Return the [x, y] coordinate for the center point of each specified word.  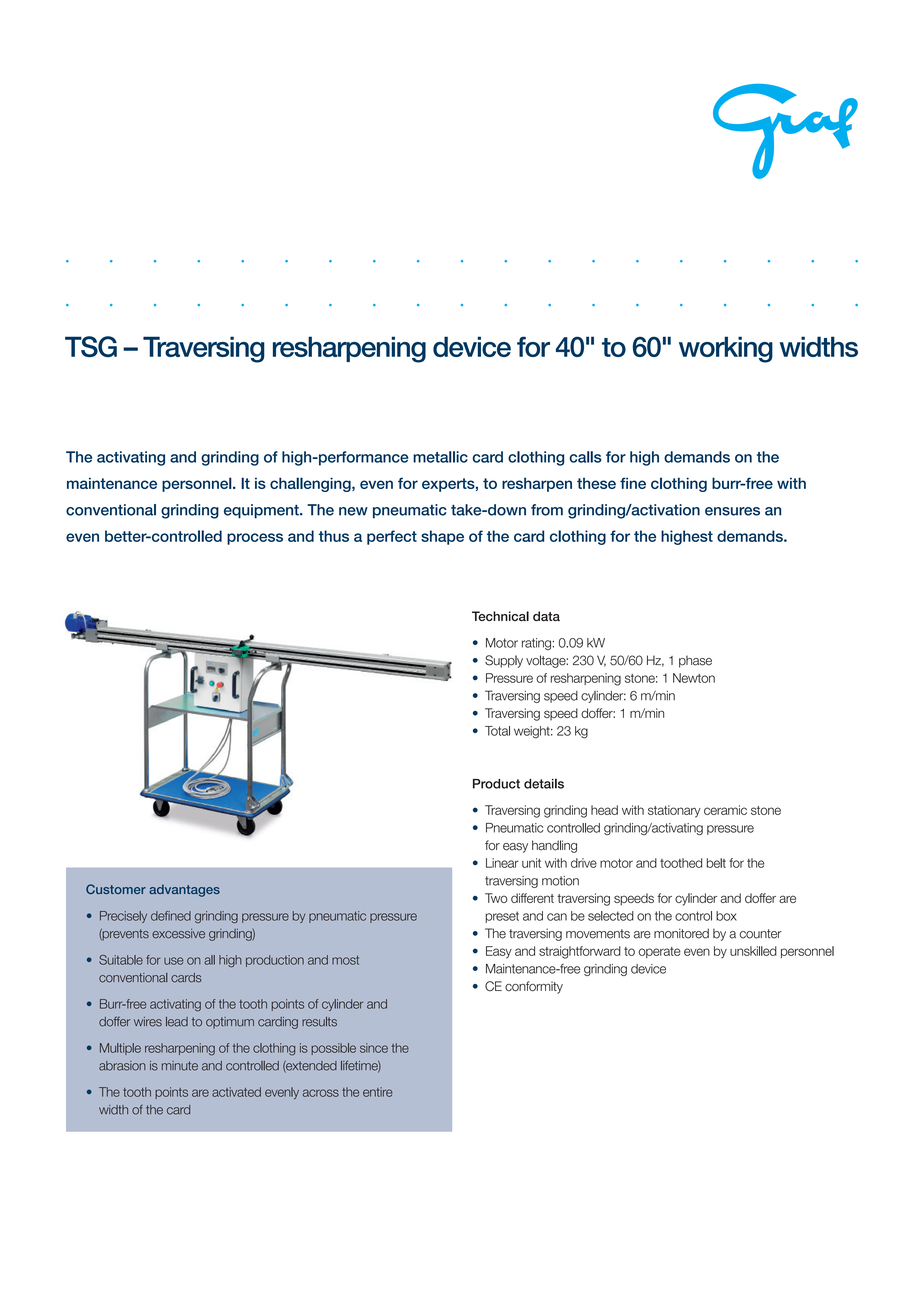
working [726, 349]
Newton [694, 678]
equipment [262, 511]
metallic [440, 457]
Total [497, 731]
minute [180, 1066]
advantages [184, 890]
